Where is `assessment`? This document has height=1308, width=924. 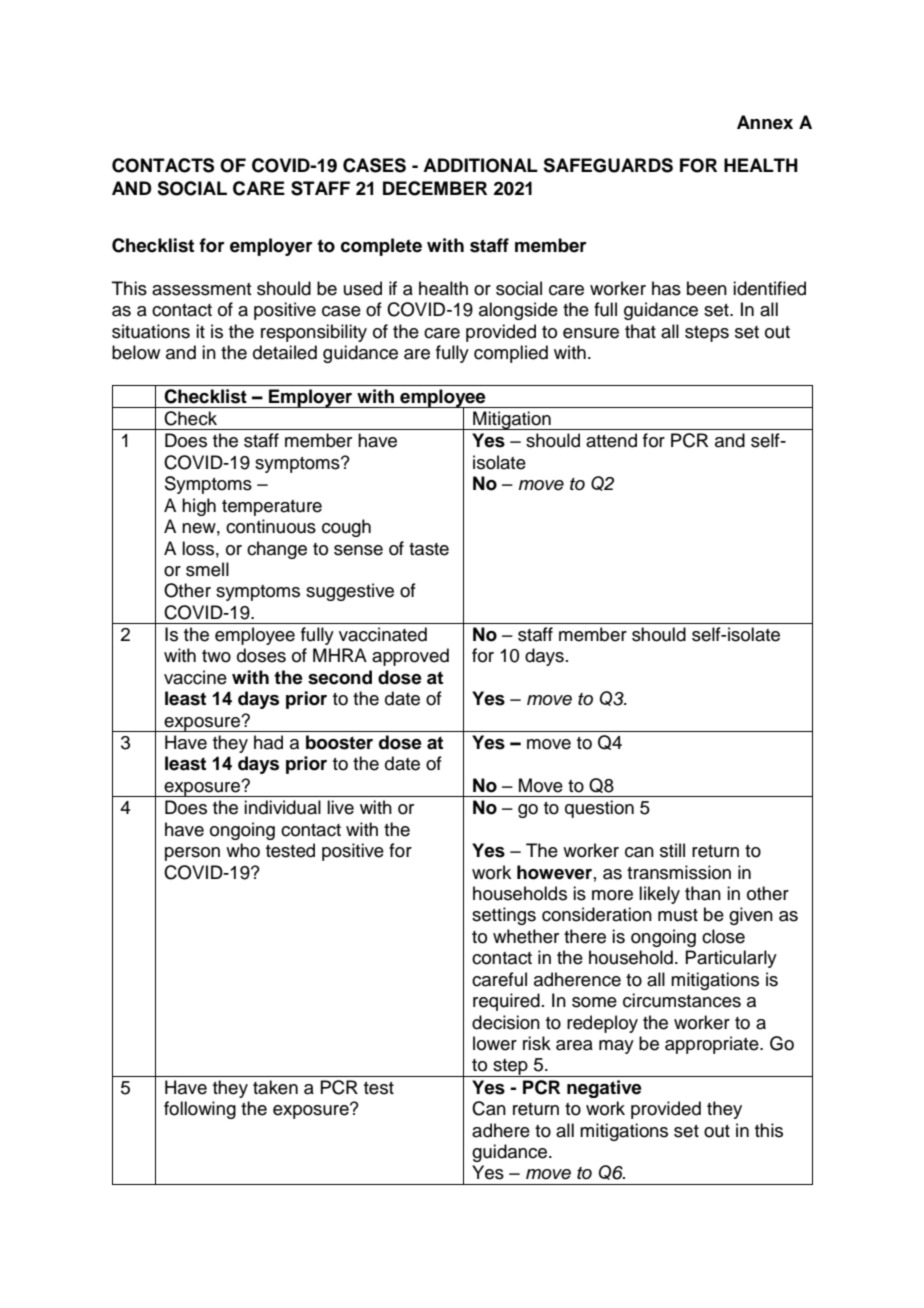 assessment is located at coordinates (201, 289).
